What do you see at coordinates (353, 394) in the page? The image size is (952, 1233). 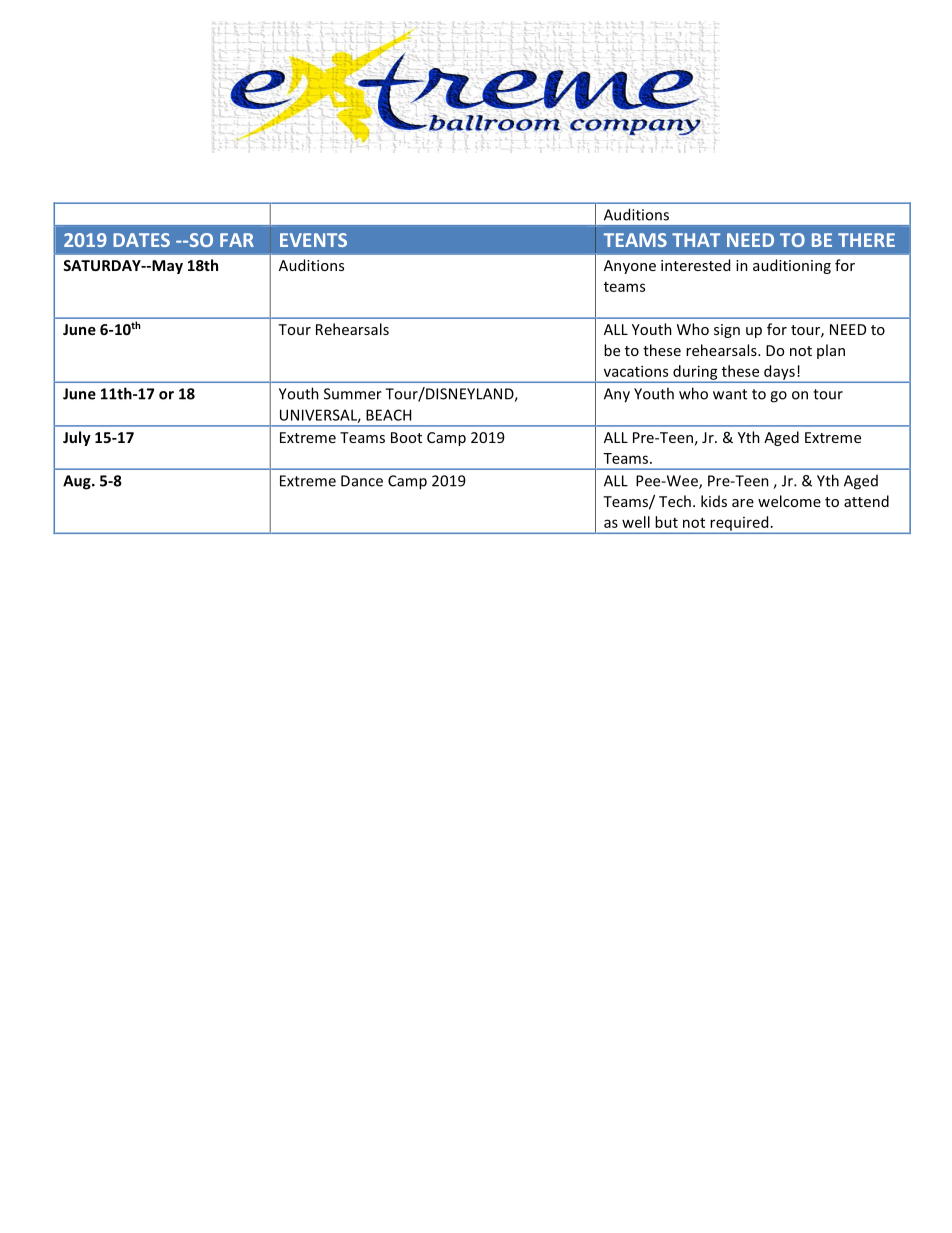 I see `Summer` at bounding box center [353, 394].
